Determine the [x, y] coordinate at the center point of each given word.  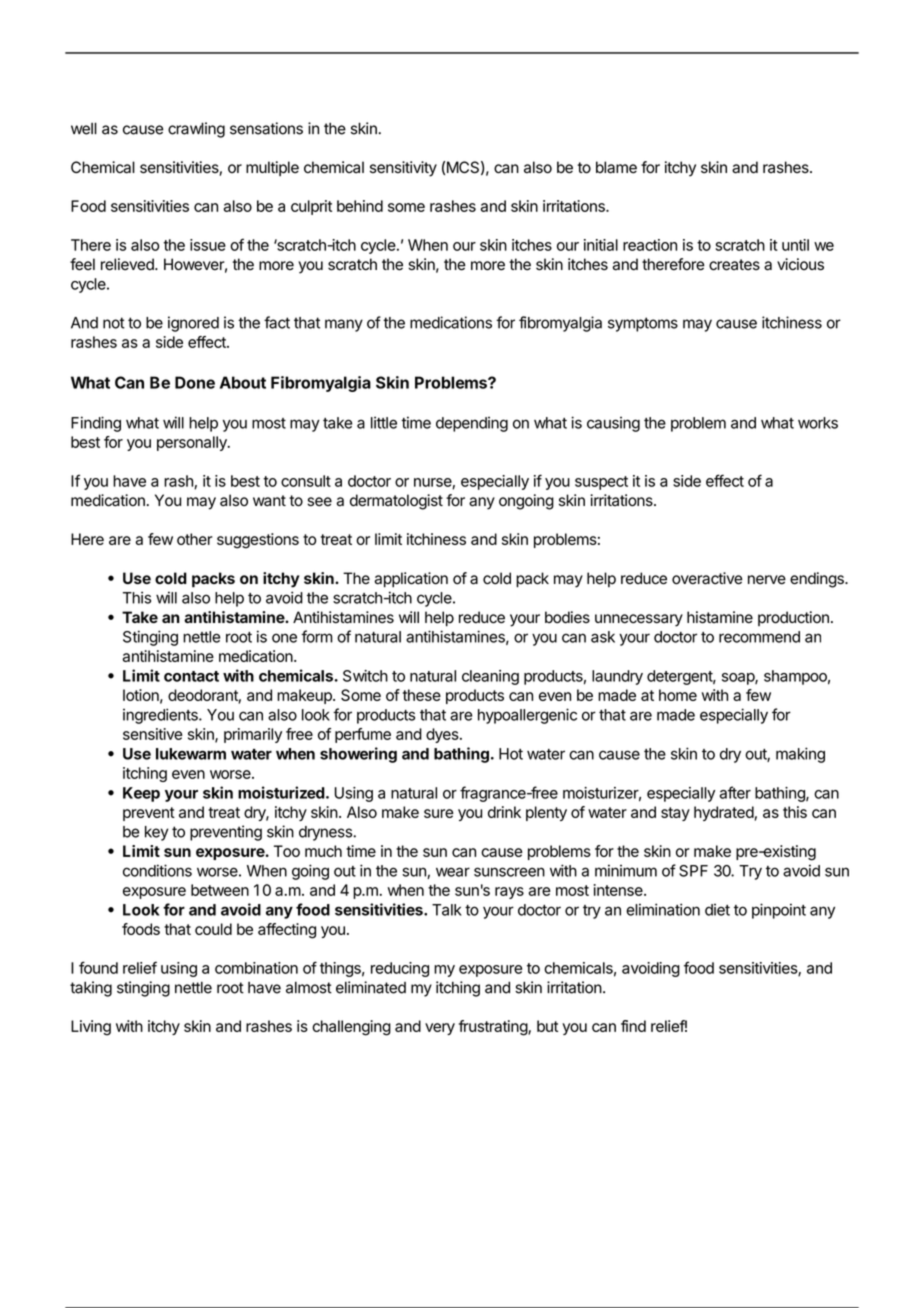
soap [739, 679]
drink [504, 812]
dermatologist [396, 502]
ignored [193, 324]
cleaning [490, 677]
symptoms [643, 324]
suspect [601, 483]
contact [191, 676]
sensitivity [403, 169]
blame [616, 167]
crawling [196, 130]
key [157, 833]
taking [91, 989]
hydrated [724, 813]
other [195, 539]
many [344, 325]
